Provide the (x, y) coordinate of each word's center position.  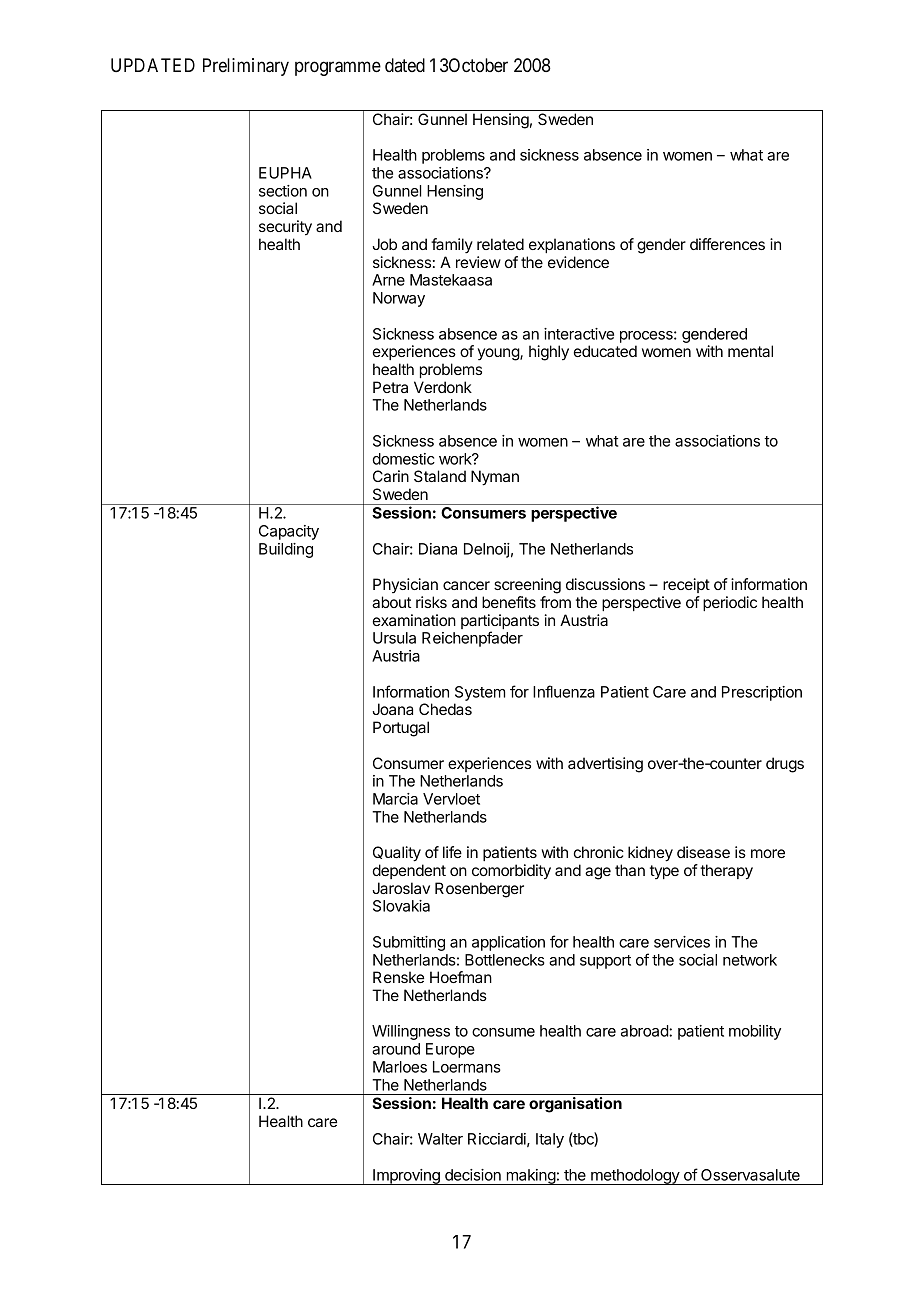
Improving (406, 1177)
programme (338, 68)
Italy (550, 1140)
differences (727, 244)
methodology (635, 1177)
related (500, 244)
